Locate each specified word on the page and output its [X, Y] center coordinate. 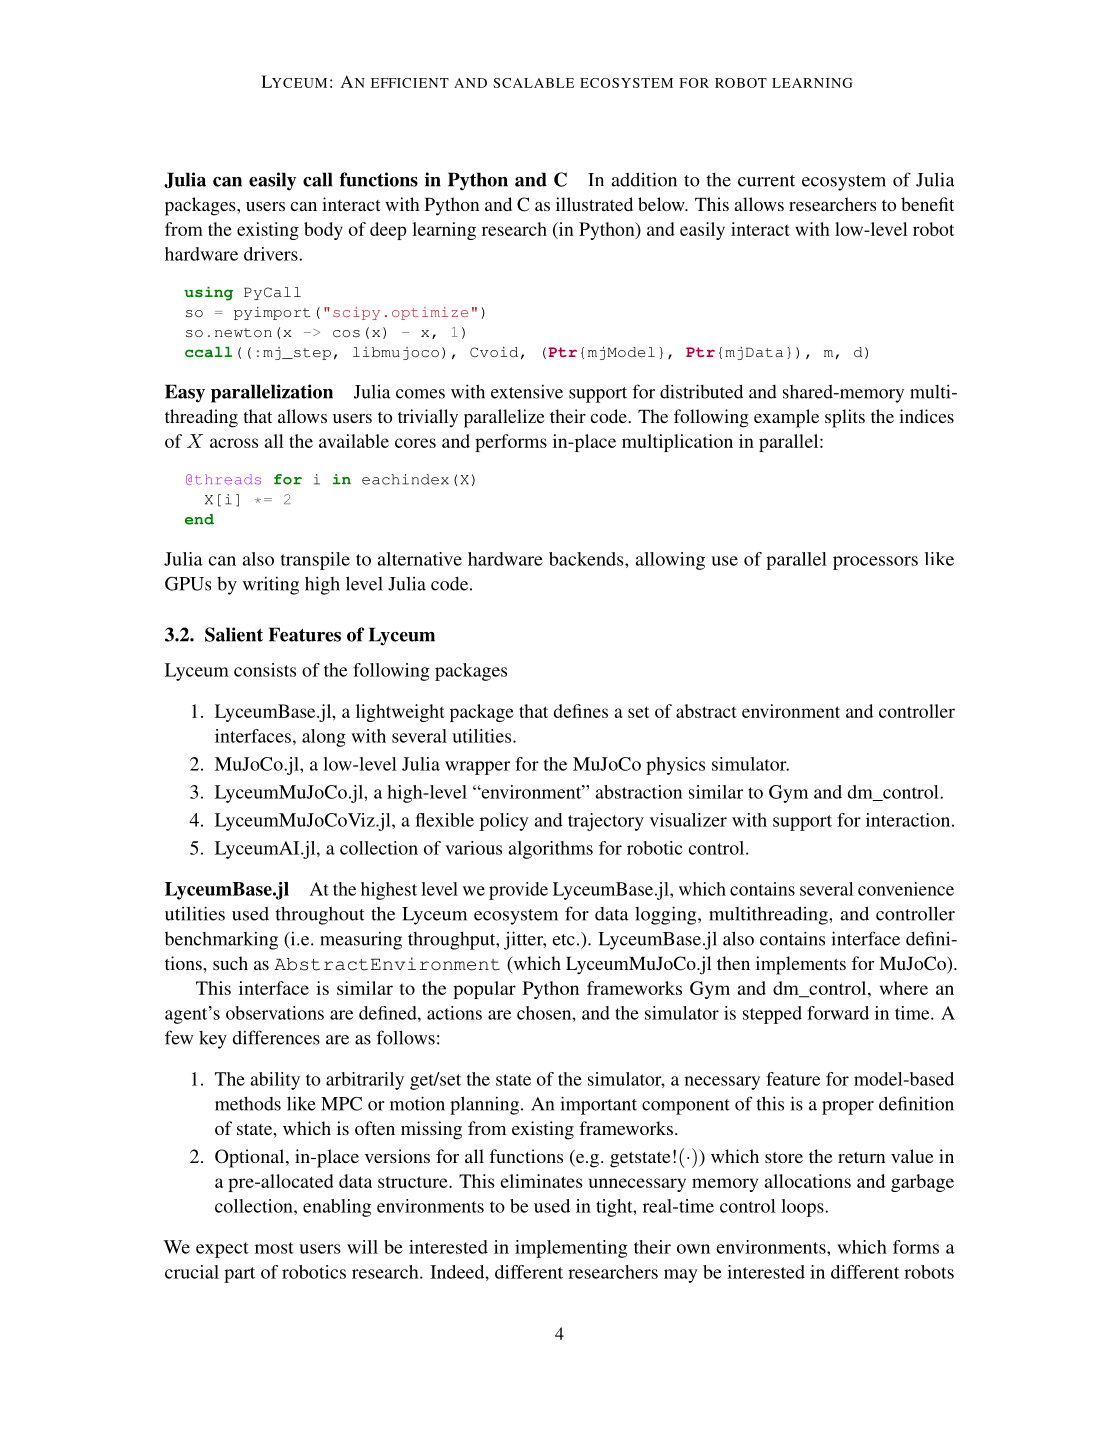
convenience [906, 889]
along [324, 738]
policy [504, 822]
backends [587, 559]
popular [484, 990]
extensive [527, 391]
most [274, 1248]
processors [875, 563]
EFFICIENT [410, 83]
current [766, 181]
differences [276, 1037]
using [208, 294]
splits [845, 418]
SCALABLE [533, 83]
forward [838, 1013]
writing [271, 585]
